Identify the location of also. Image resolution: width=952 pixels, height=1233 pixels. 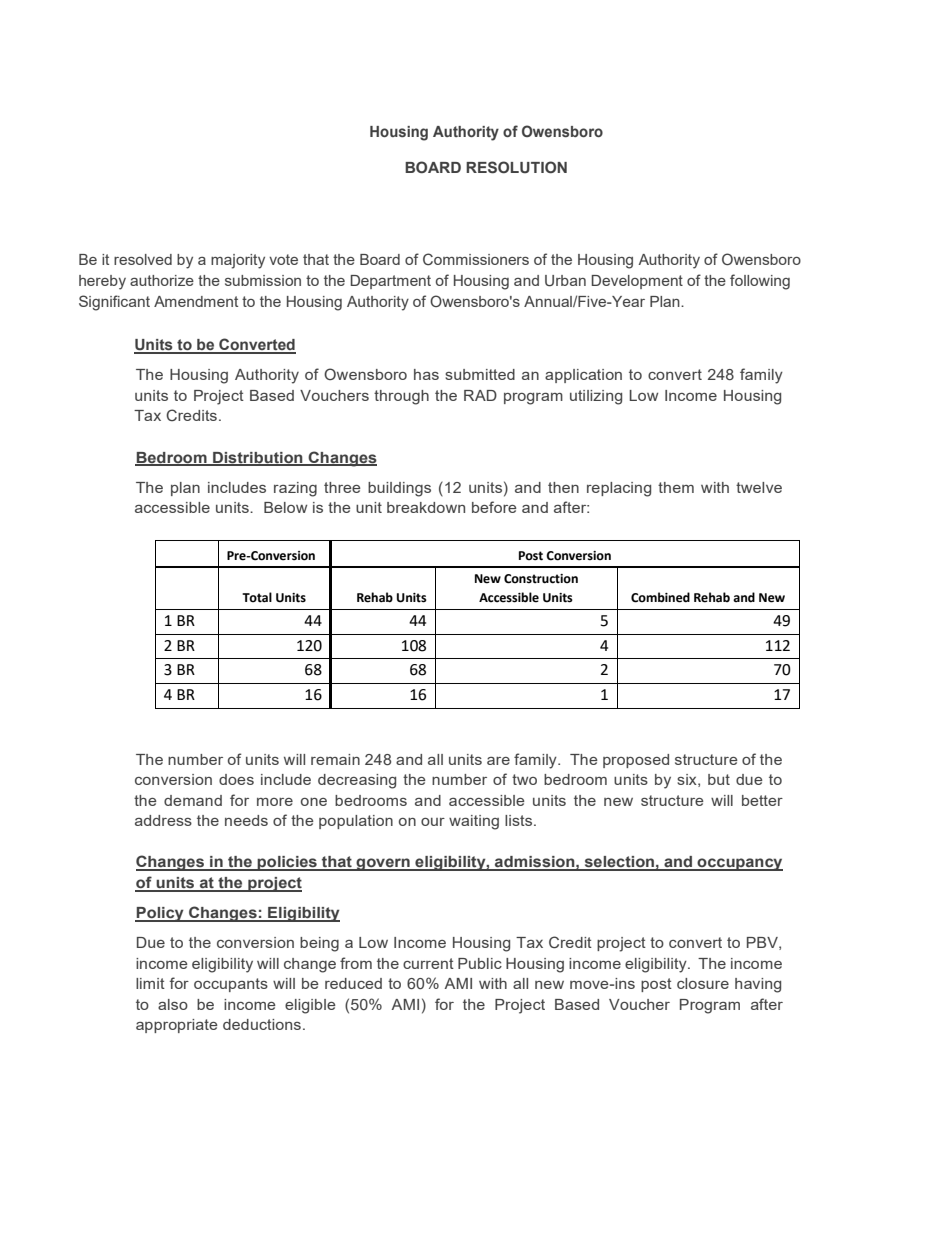
(173, 1004).
